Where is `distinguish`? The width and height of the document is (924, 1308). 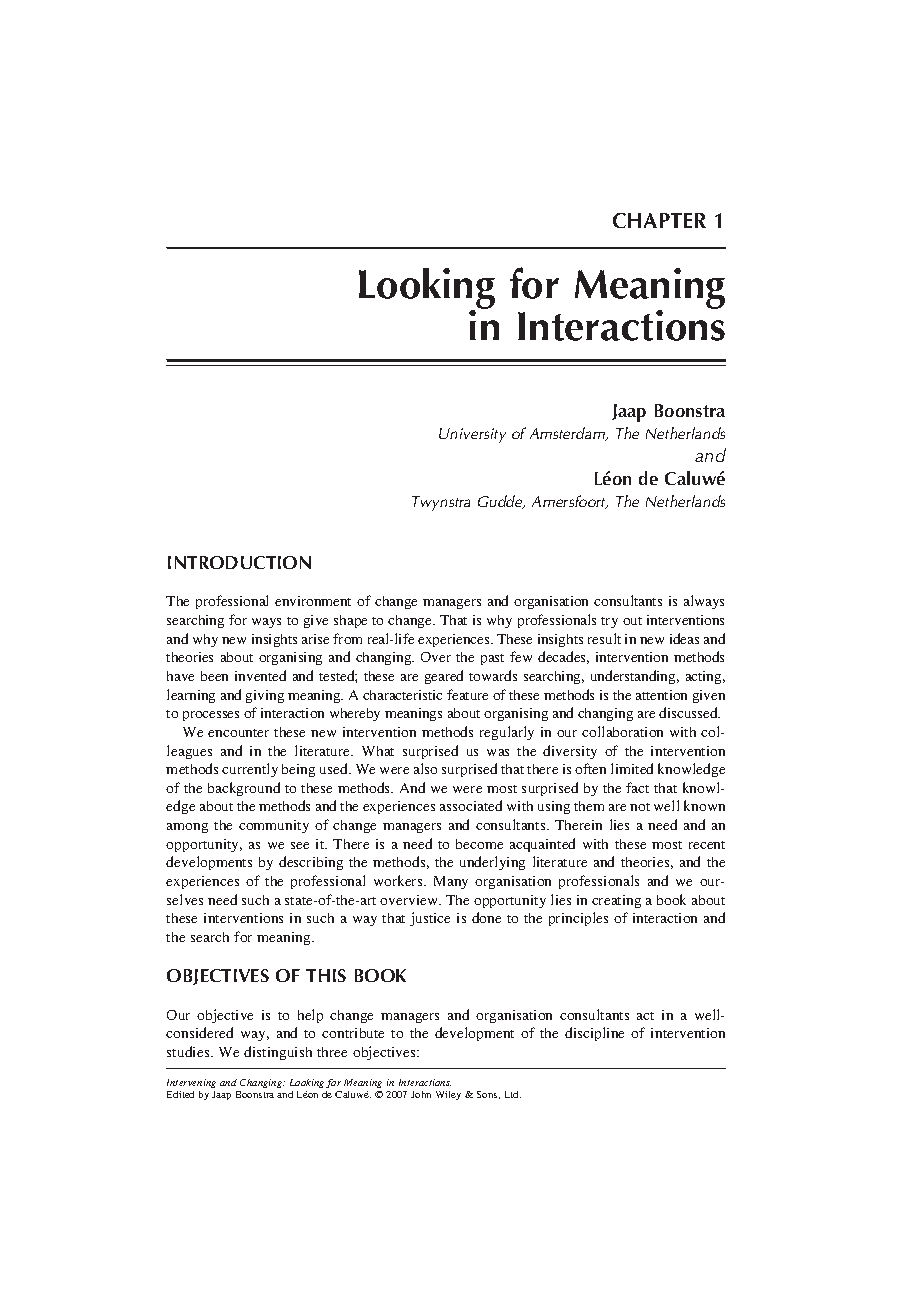 distinguish is located at coordinates (278, 1053).
